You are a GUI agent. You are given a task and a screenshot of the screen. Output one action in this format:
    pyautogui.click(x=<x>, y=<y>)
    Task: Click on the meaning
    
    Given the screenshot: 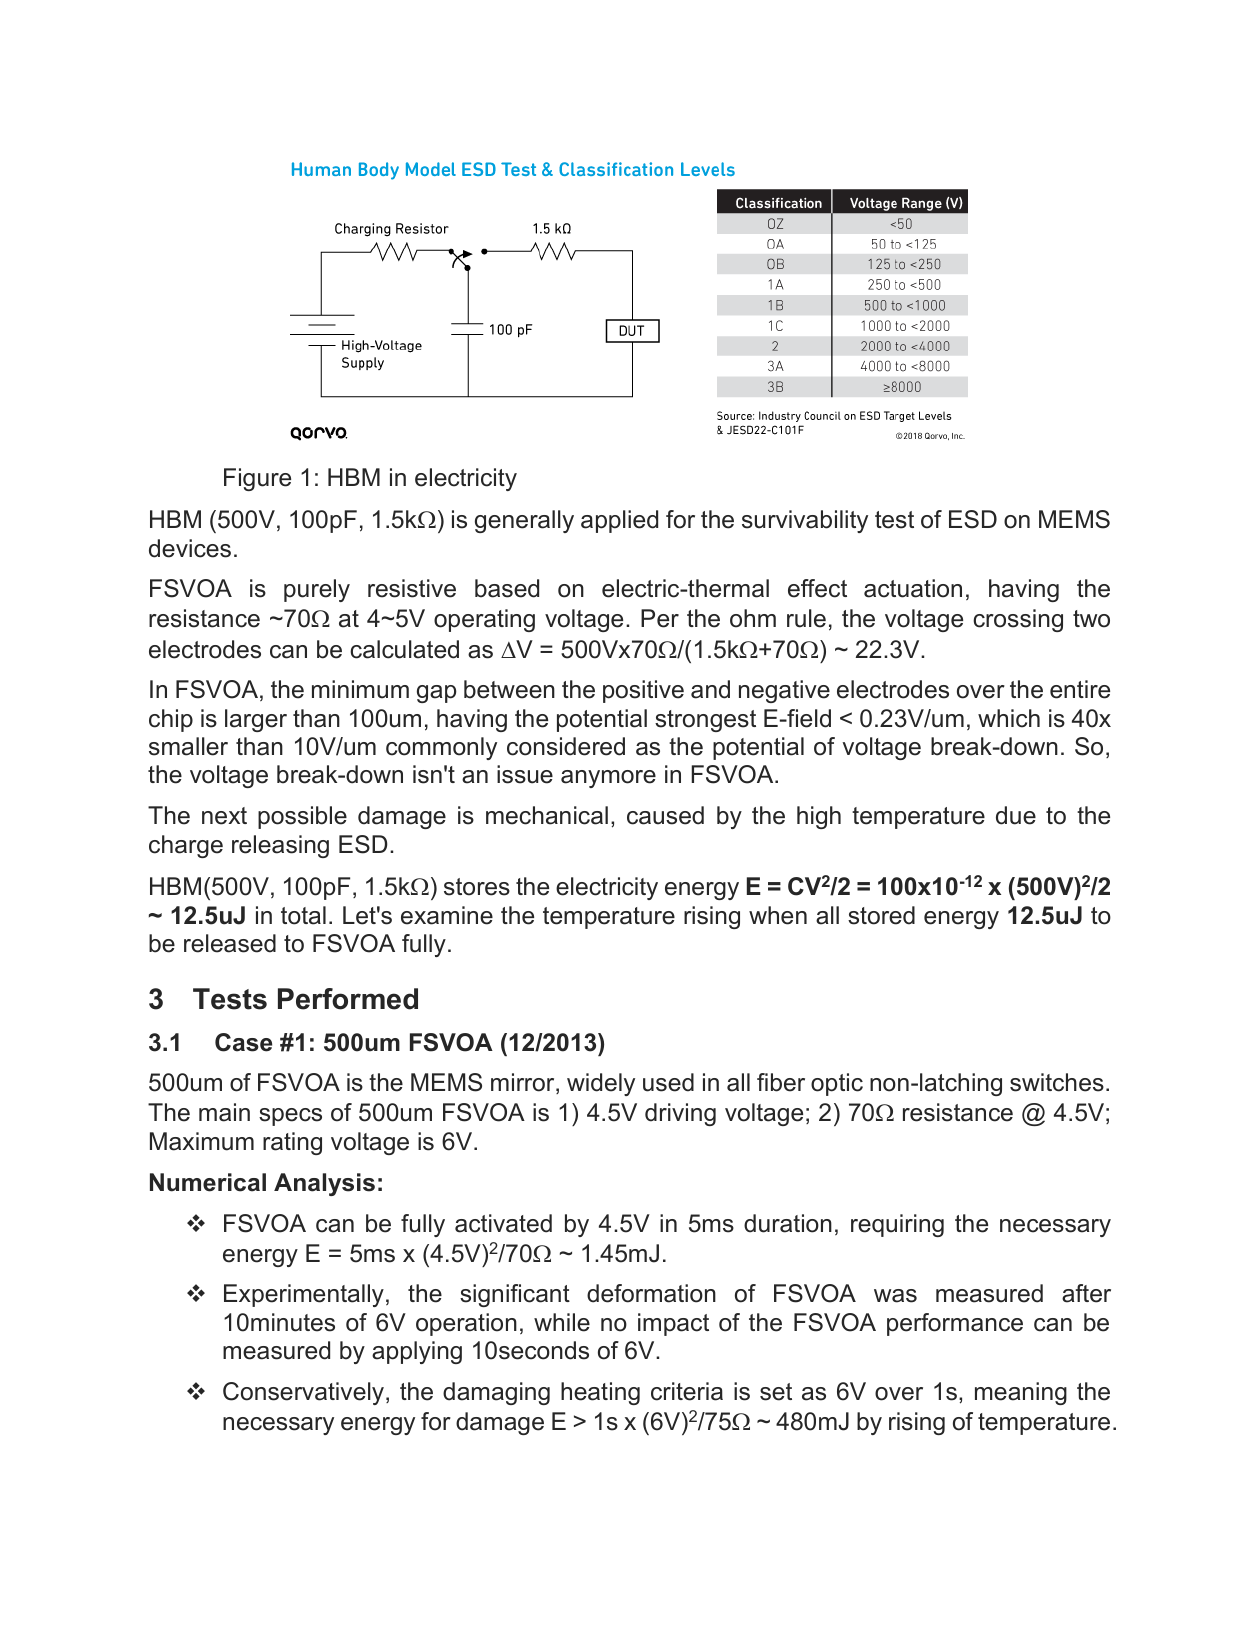 What is the action you would take?
    pyautogui.click(x=1021, y=1393)
